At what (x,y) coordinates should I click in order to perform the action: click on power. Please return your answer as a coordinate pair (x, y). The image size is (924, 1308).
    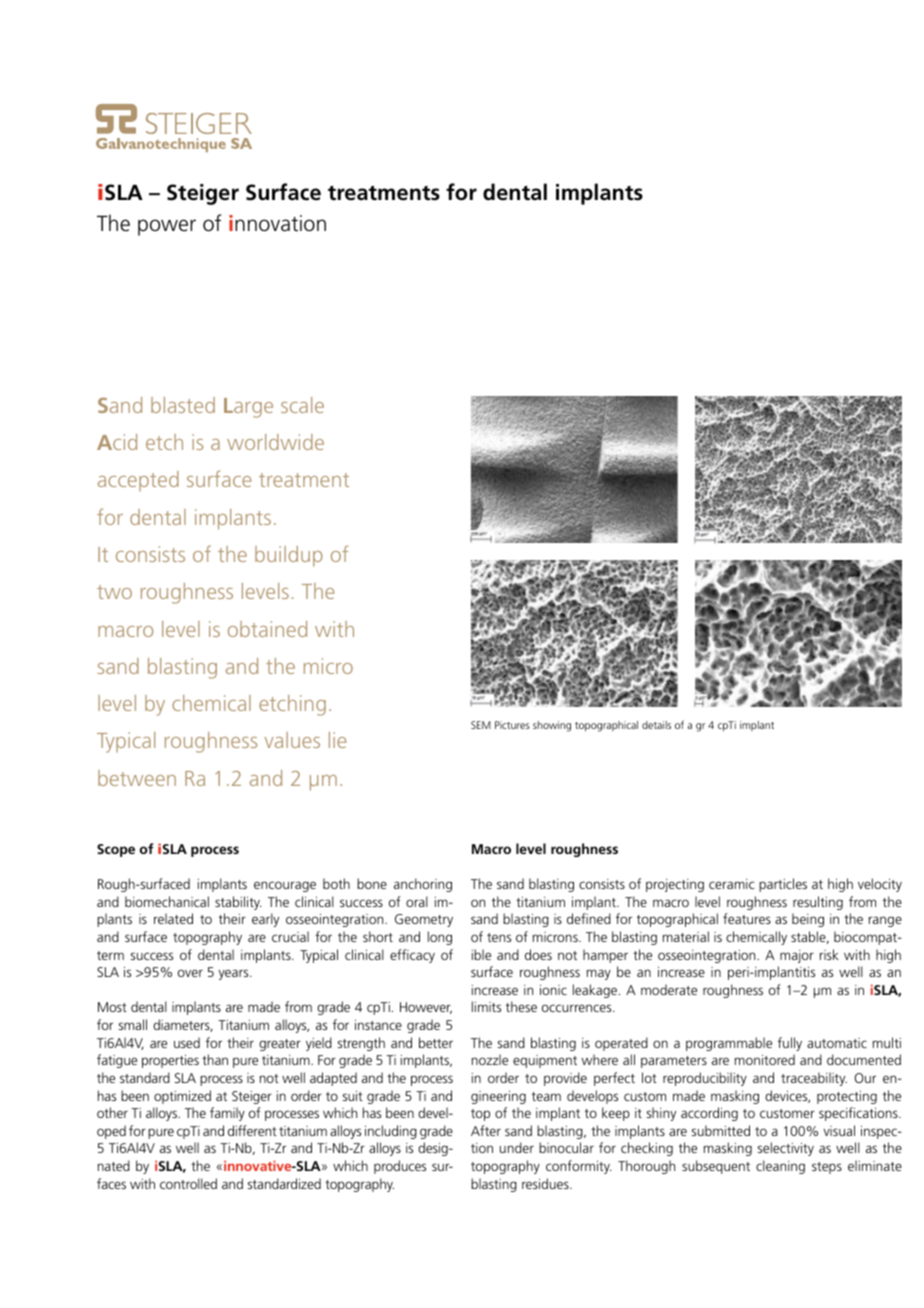
    Looking at the image, I should click on (167, 227).
